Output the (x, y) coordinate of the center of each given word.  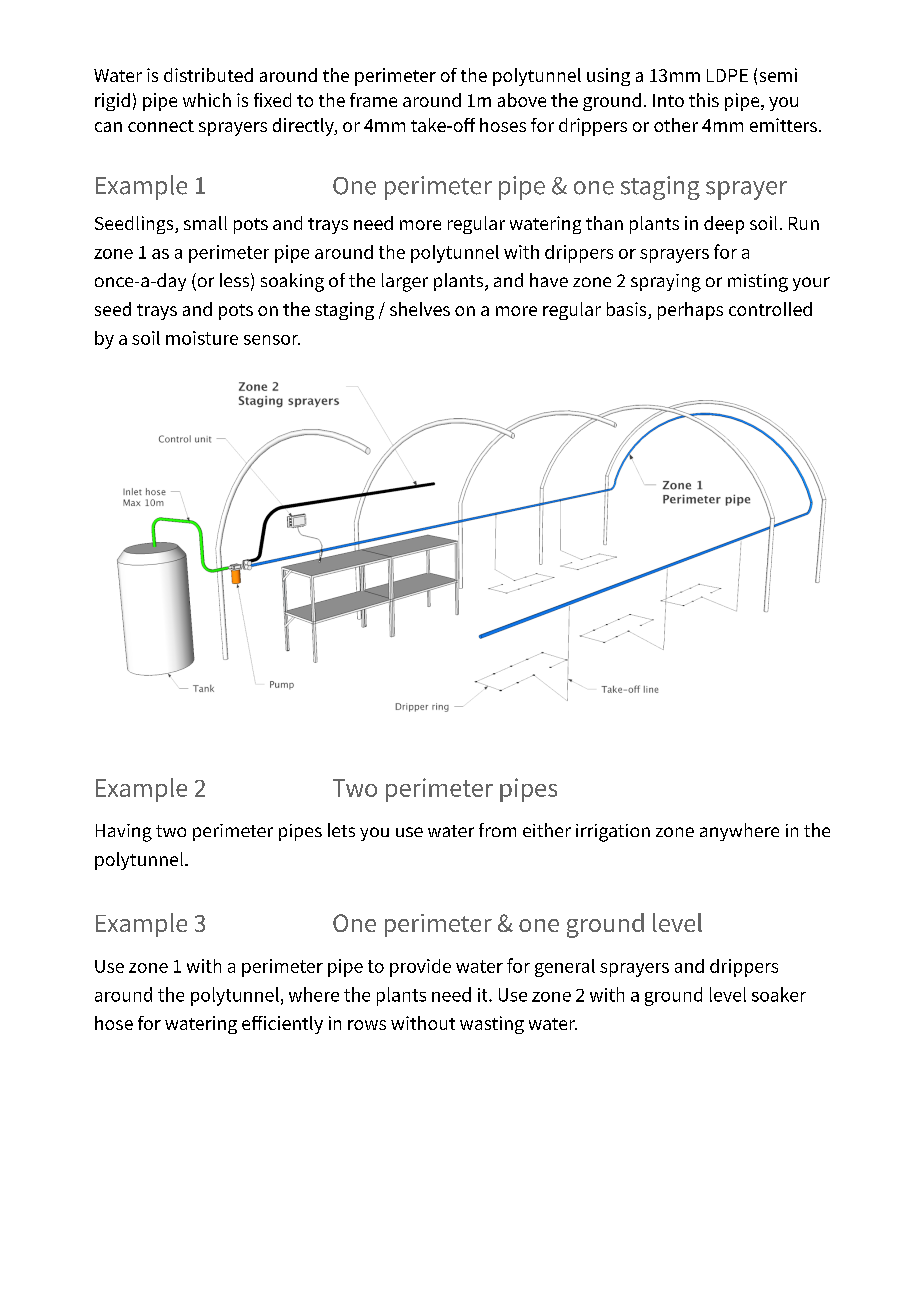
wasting (492, 1025)
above (522, 100)
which (207, 100)
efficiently (282, 1025)
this (704, 100)
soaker (779, 994)
